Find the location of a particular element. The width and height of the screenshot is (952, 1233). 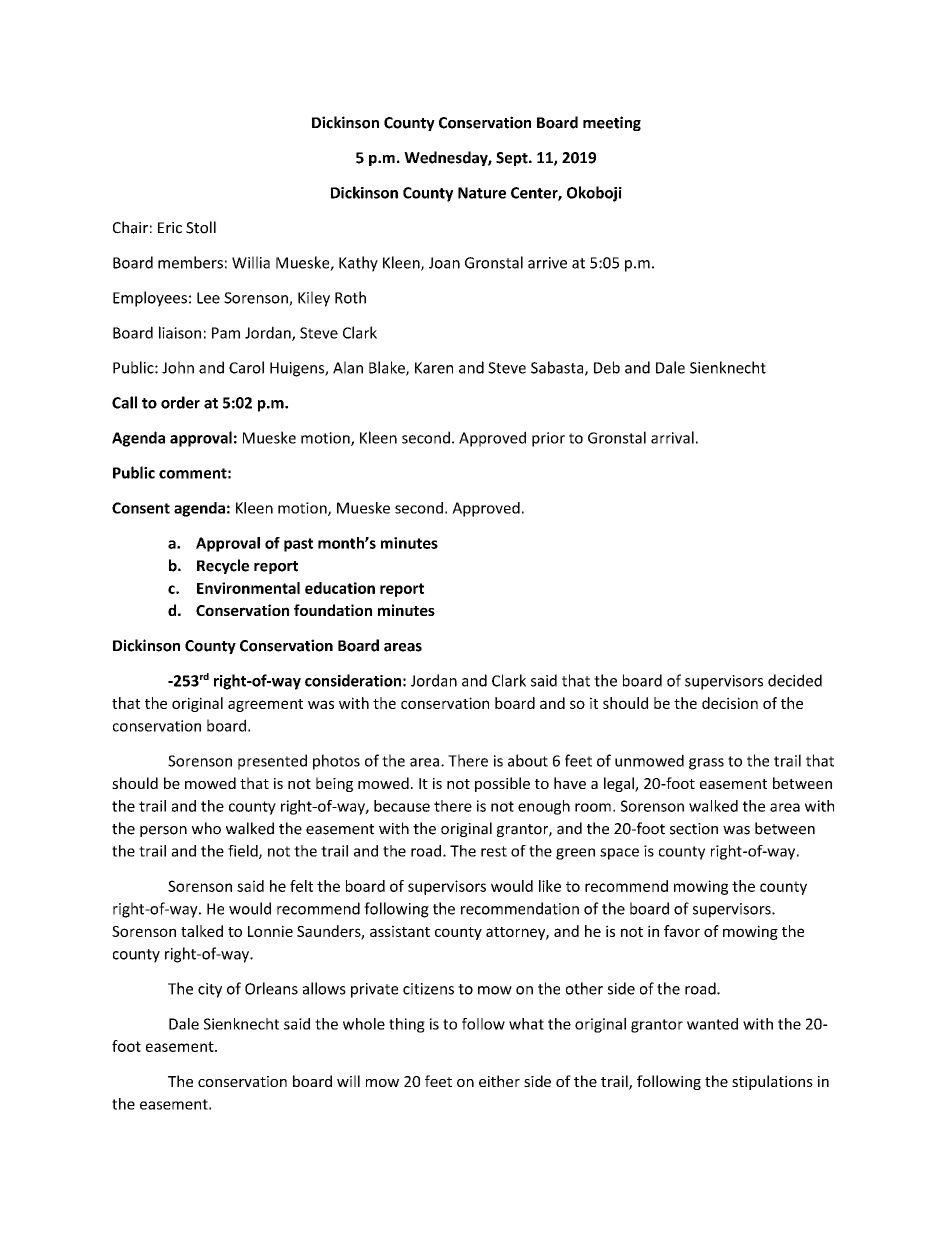

either is located at coordinates (499, 1081).
